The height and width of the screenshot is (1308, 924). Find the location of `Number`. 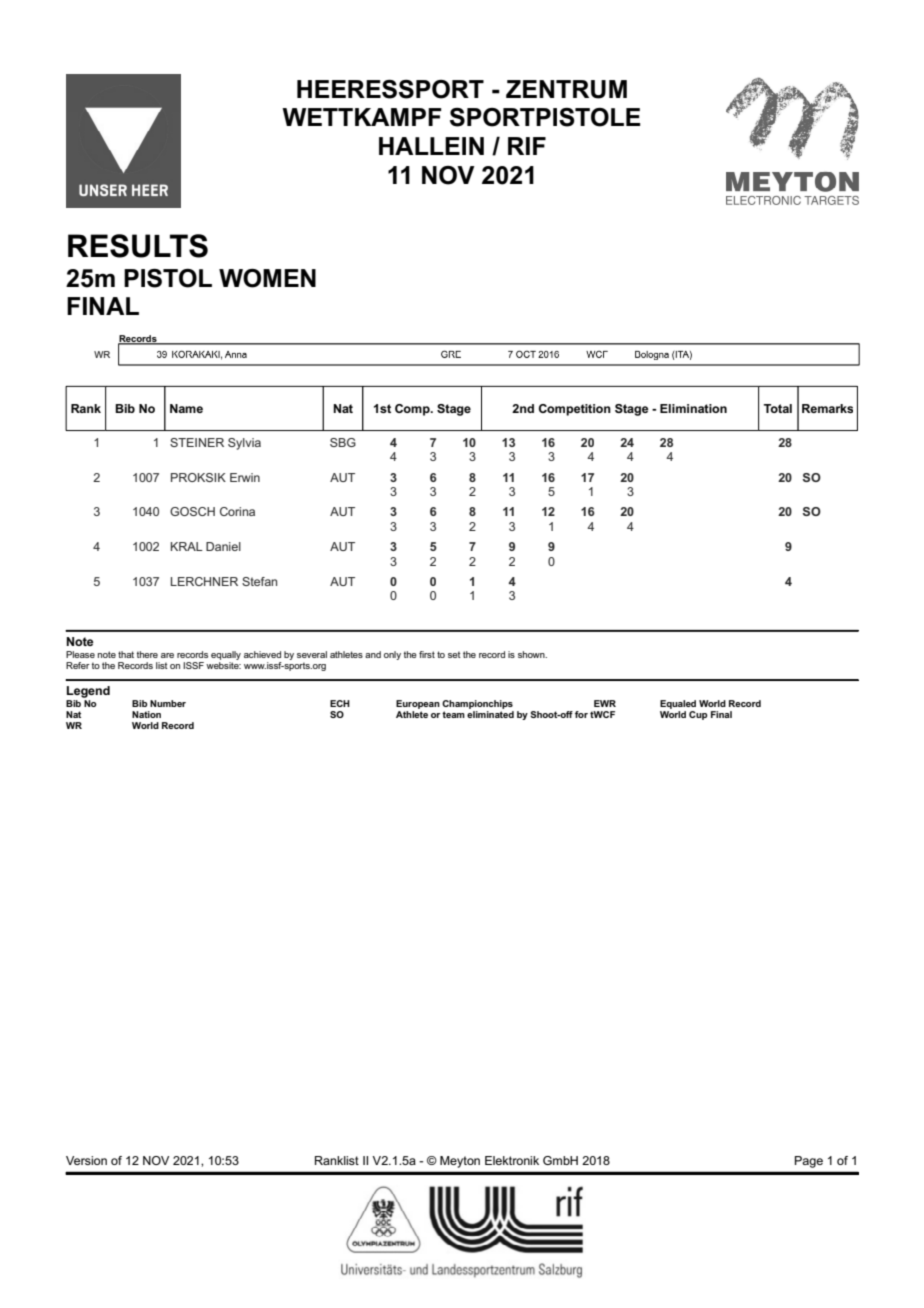

Number is located at coordinates (168, 703).
